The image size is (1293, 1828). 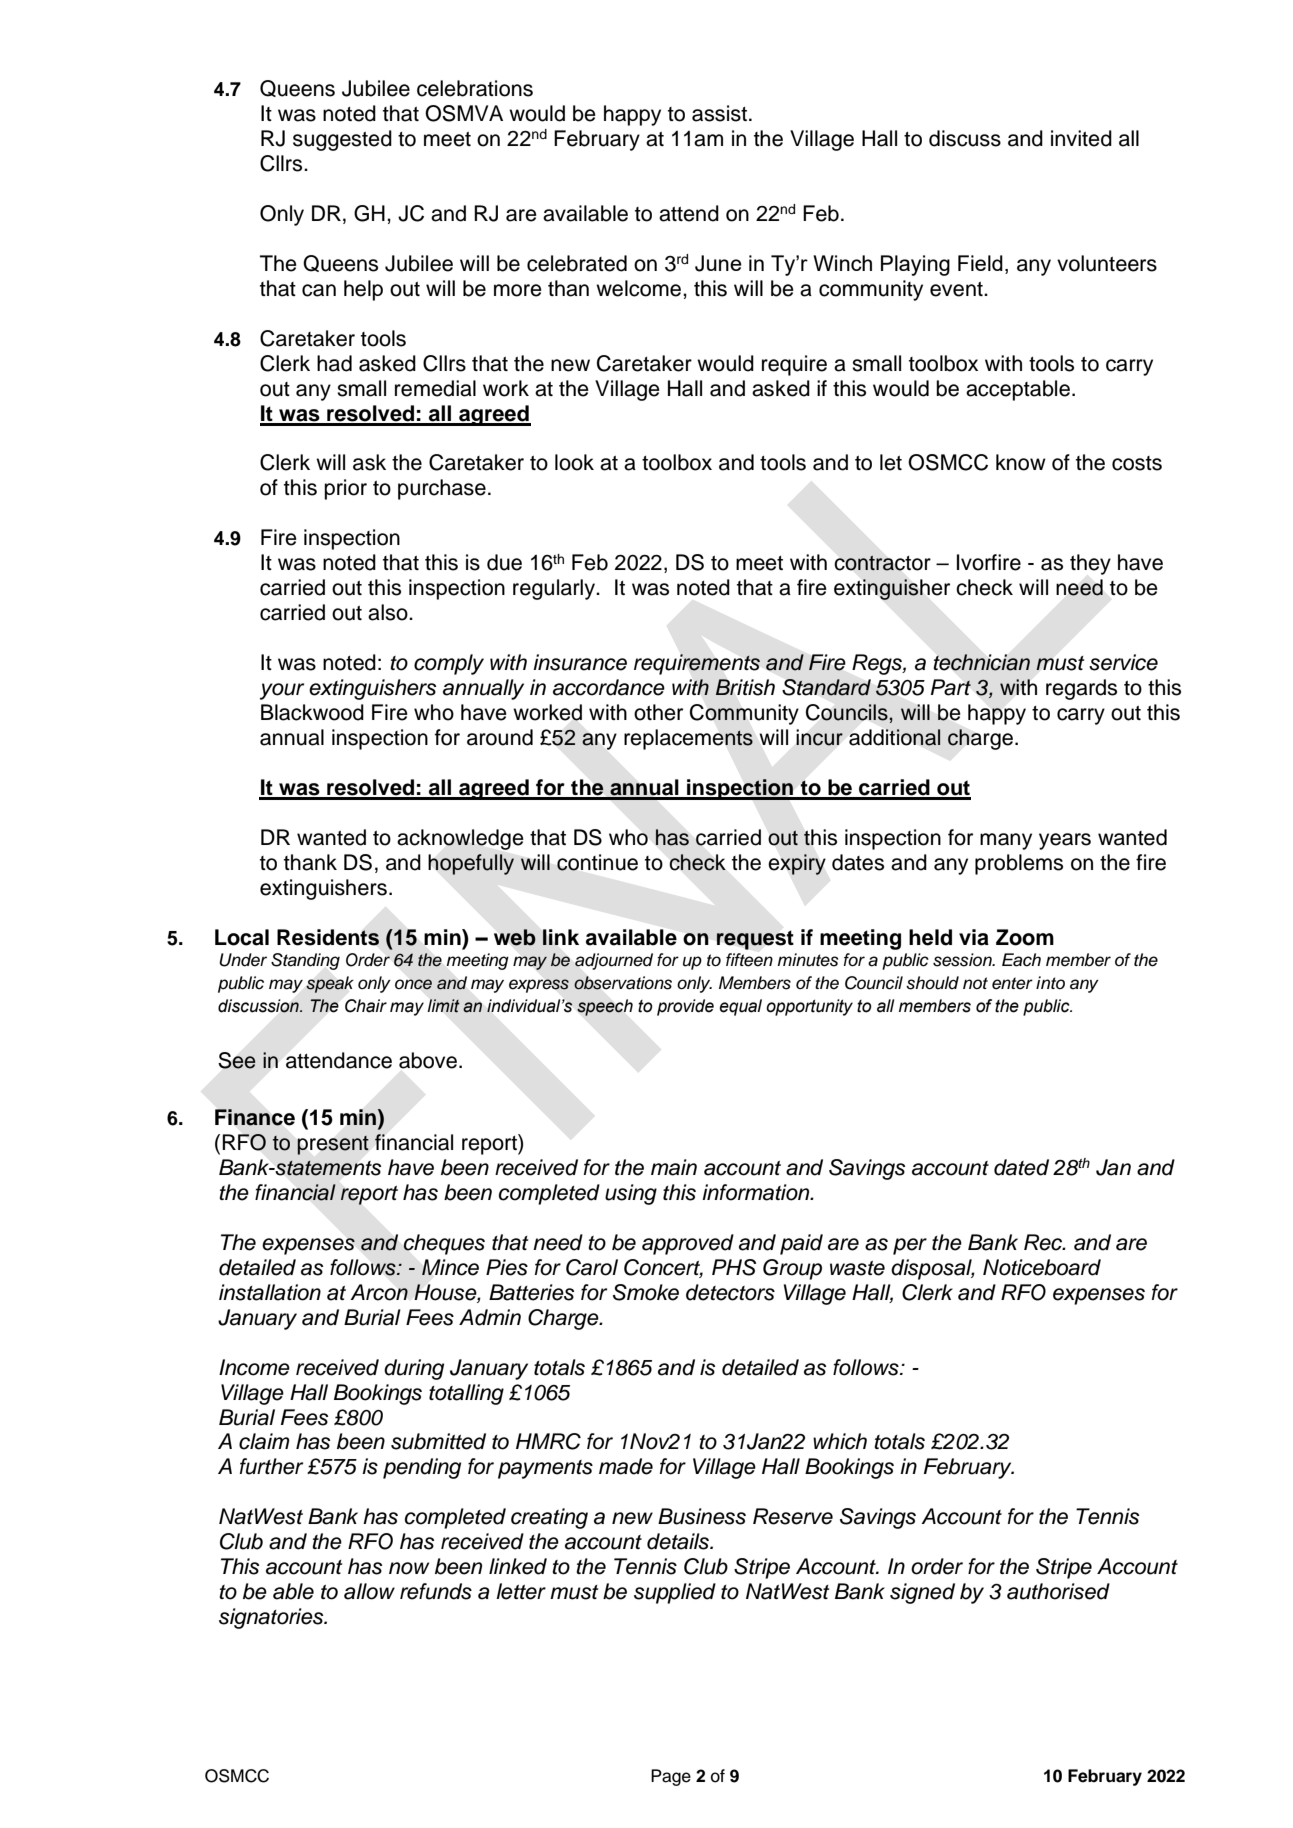 What do you see at coordinates (342, 140) in the page?
I see `suggested` at bounding box center [342, 140].
